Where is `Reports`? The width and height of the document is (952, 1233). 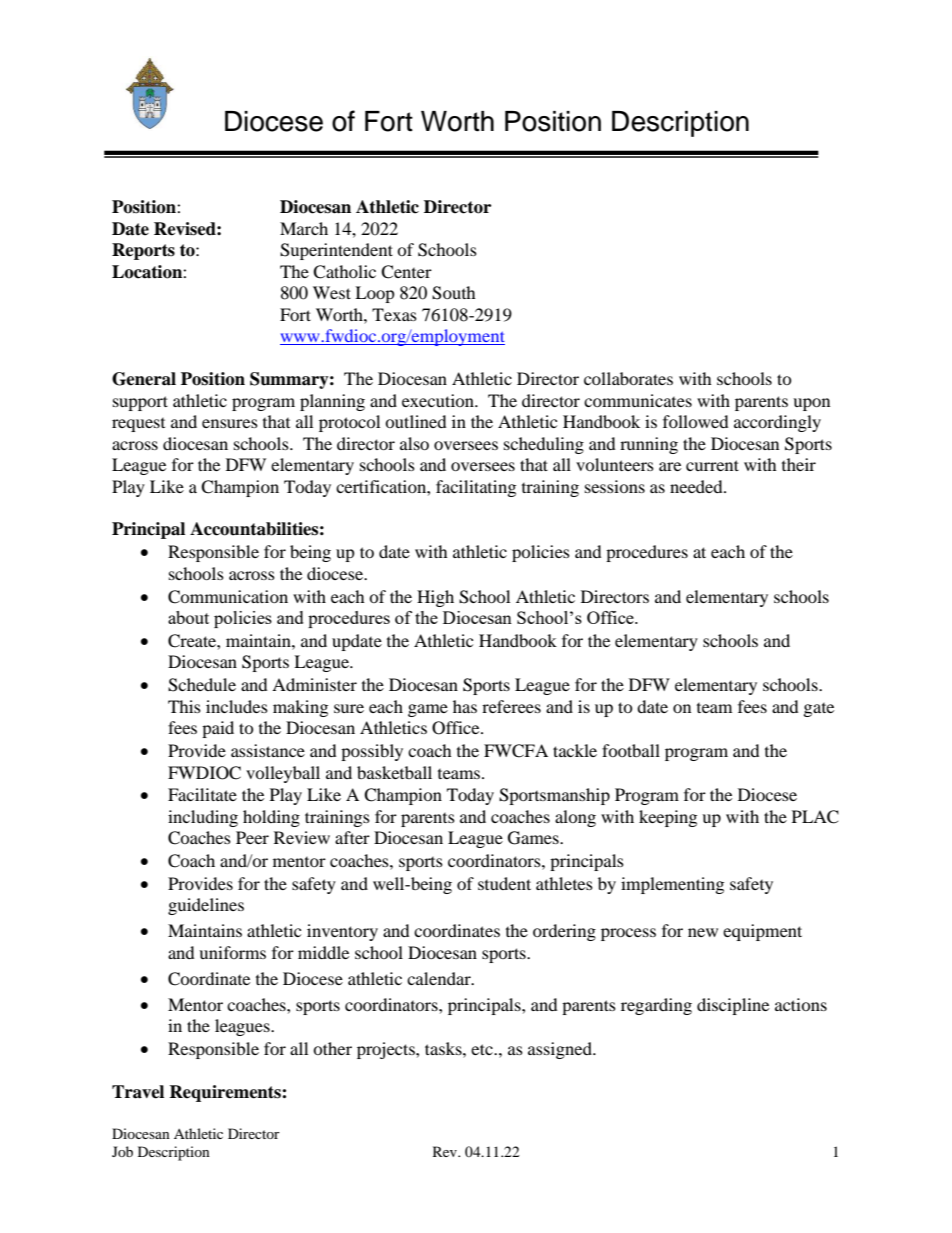 Reports is located at coordinates (143, 251).
